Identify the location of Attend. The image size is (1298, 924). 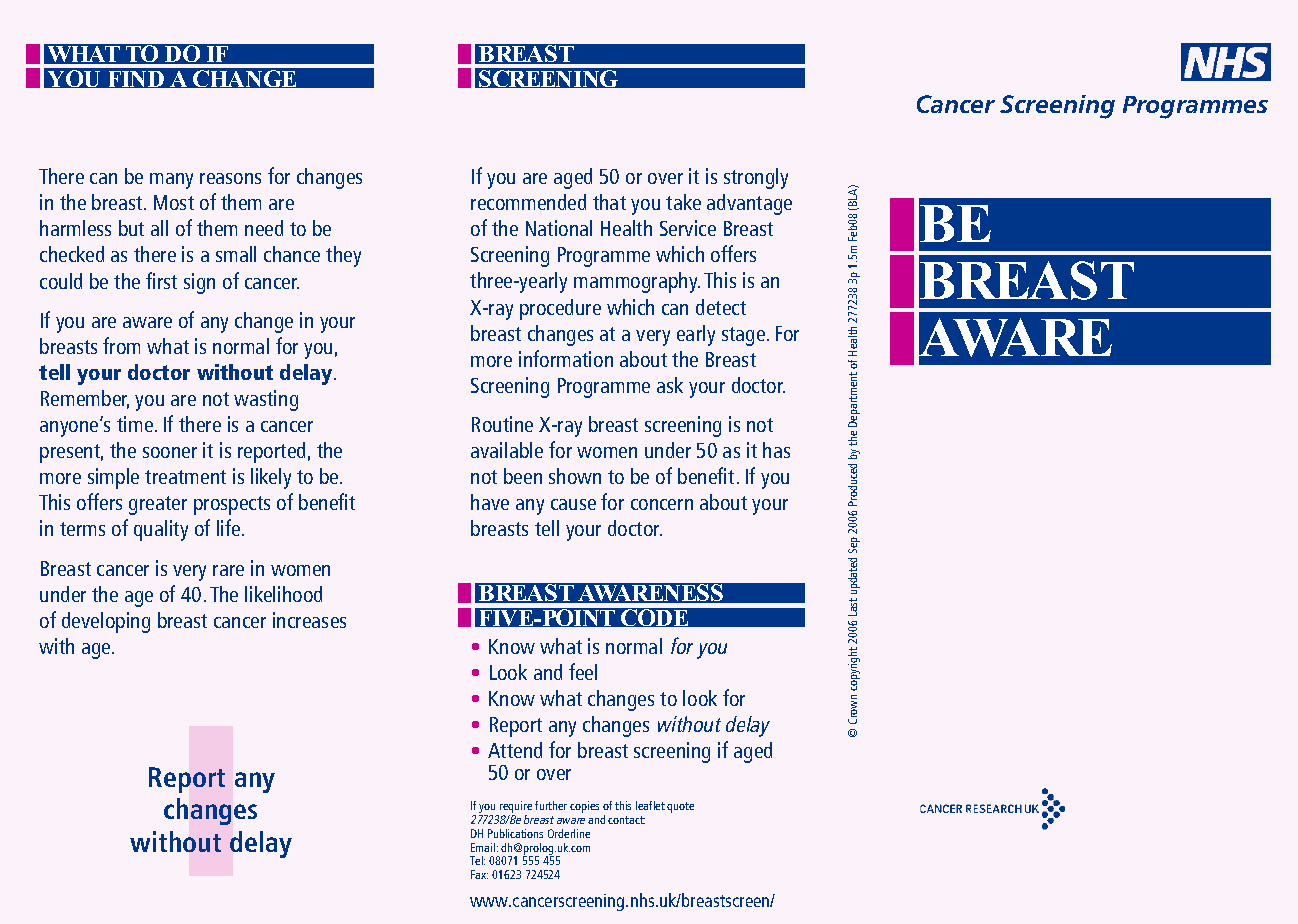
(515, 750).
